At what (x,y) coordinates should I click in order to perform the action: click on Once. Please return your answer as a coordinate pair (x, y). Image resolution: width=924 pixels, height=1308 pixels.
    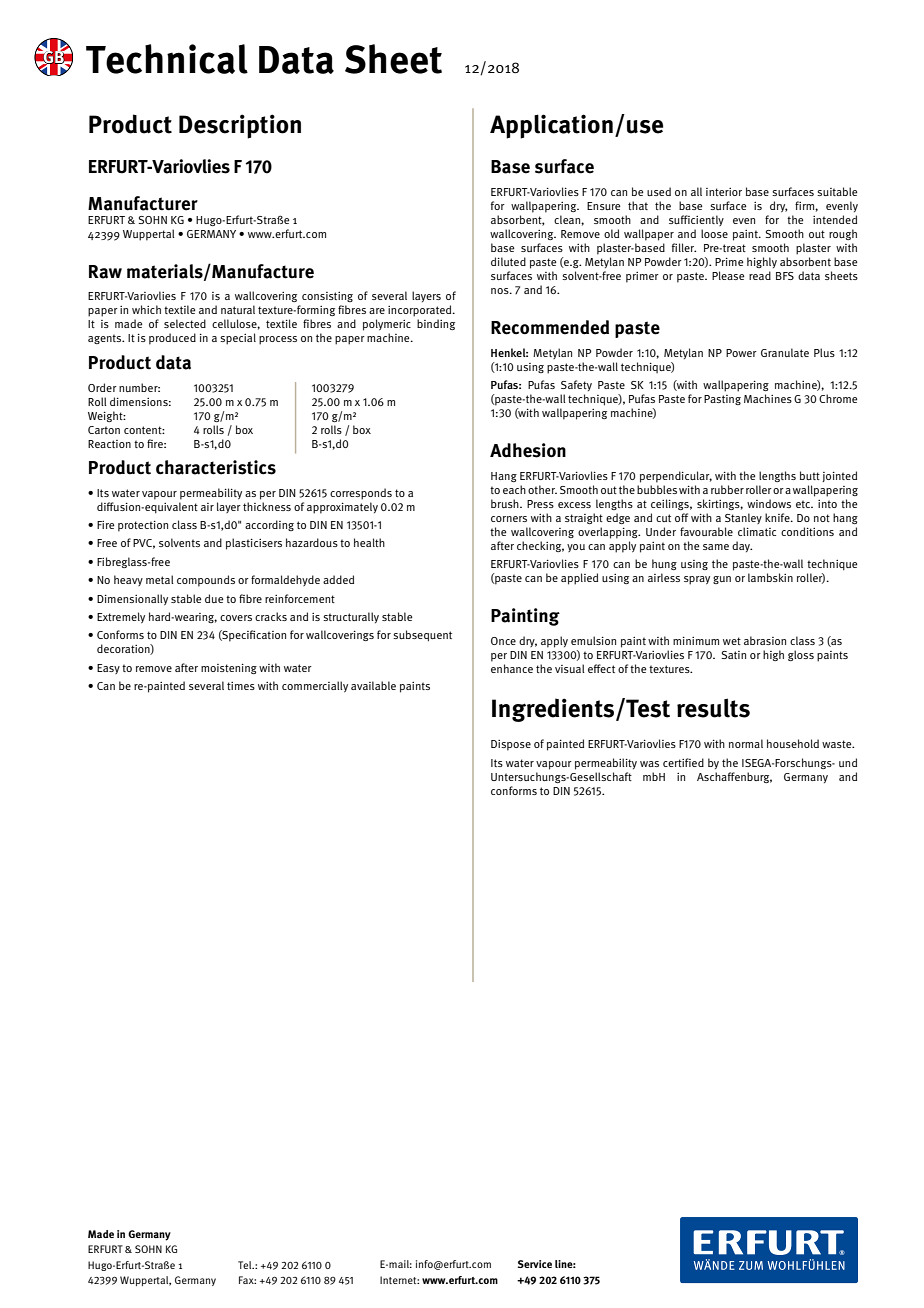
    Looking at the image, I should click on (503, 641).
